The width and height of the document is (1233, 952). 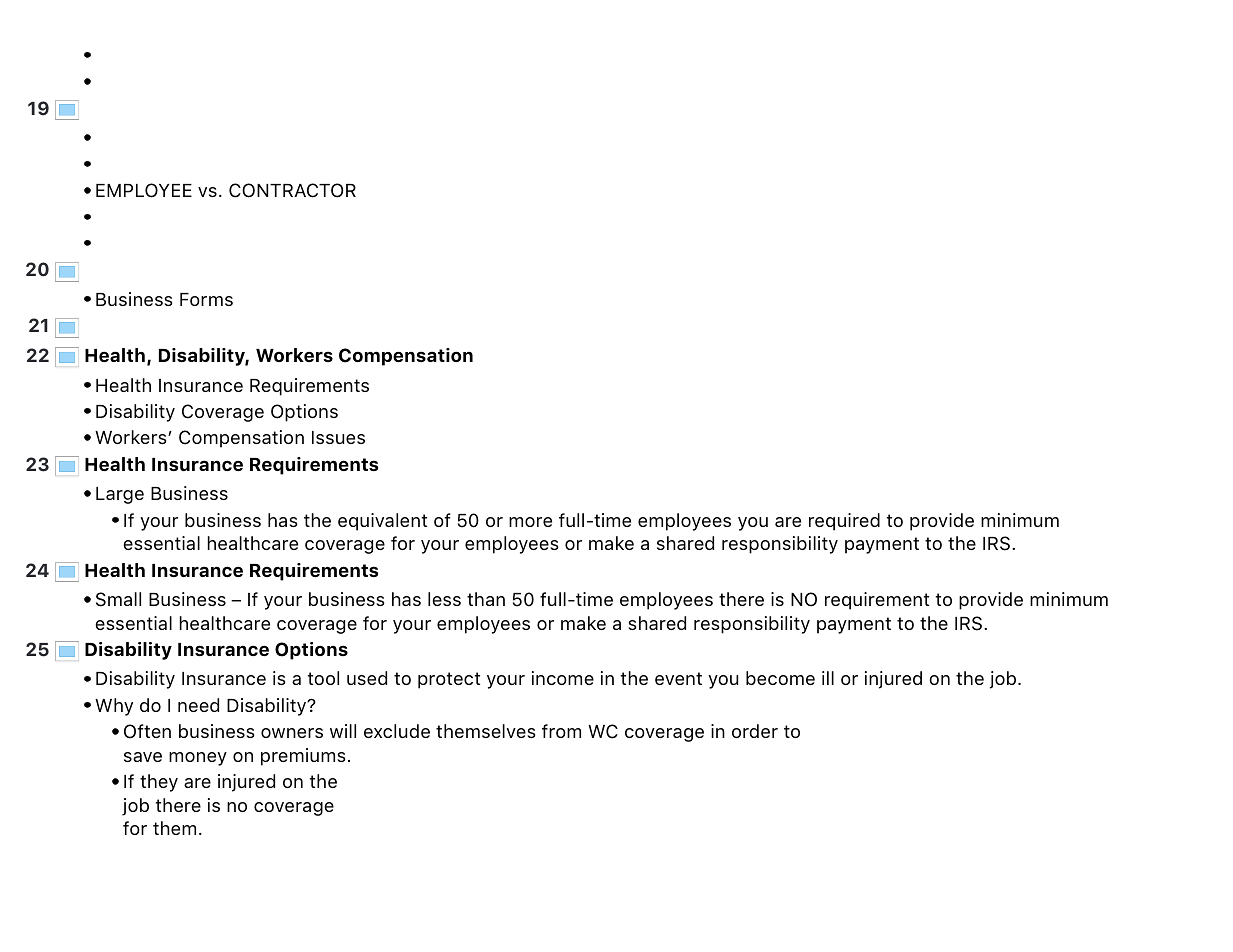 I want to click on CONTRACTOR, so click(x=292, y=190).
